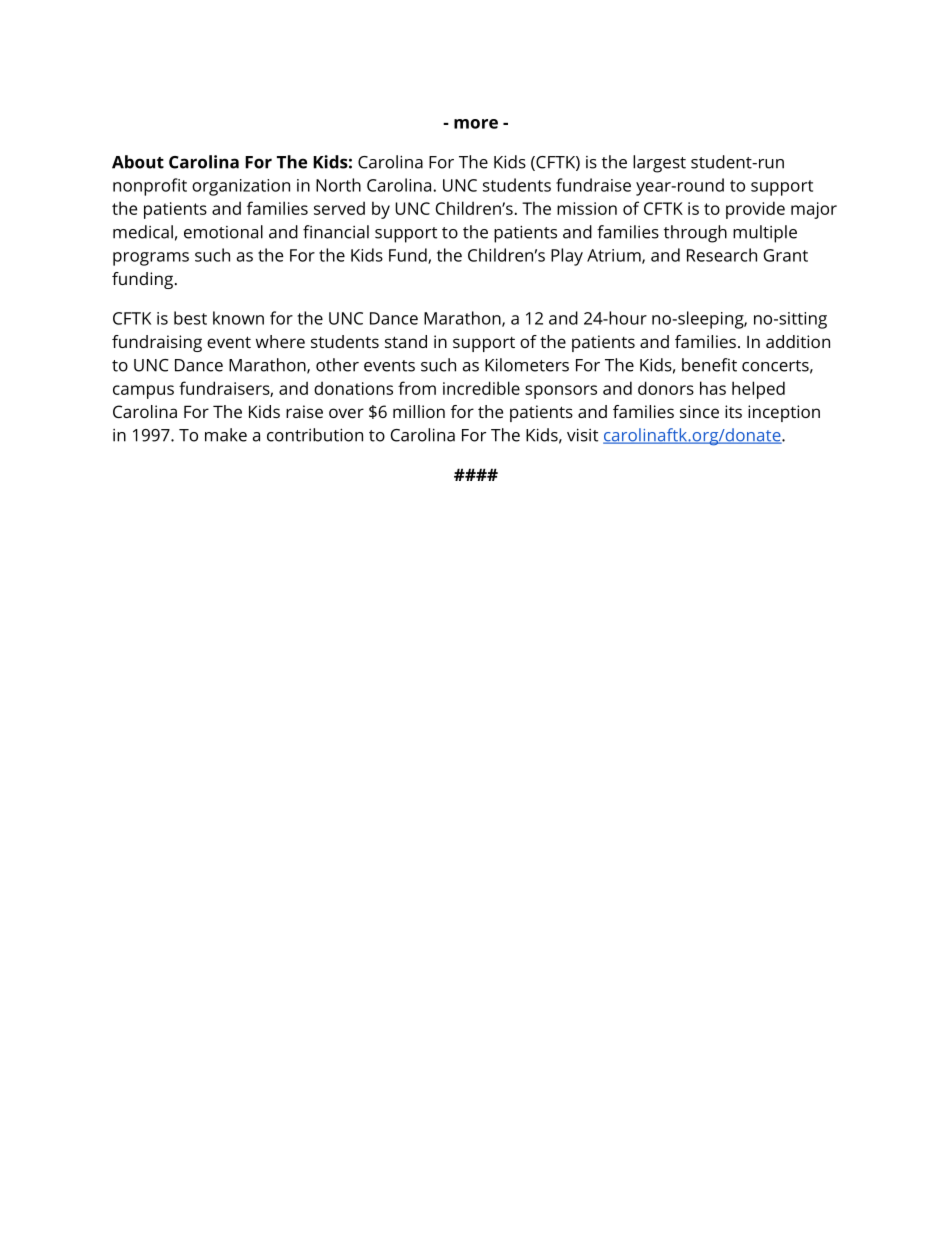  I want to click on Kilometers, so click(527, 365).
